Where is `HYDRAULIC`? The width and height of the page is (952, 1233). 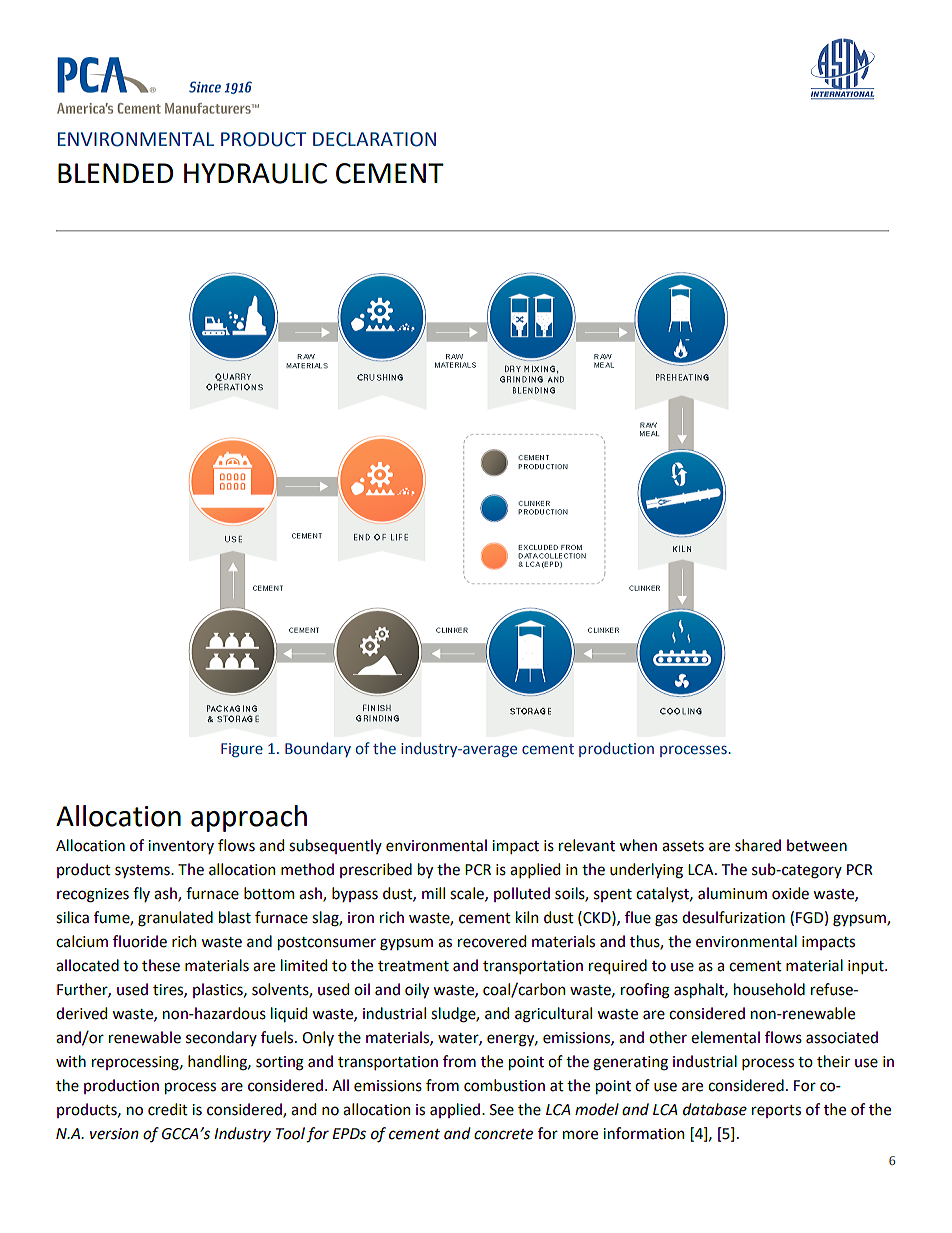
HYDRAULIC is located at coordinates (255, 173).
